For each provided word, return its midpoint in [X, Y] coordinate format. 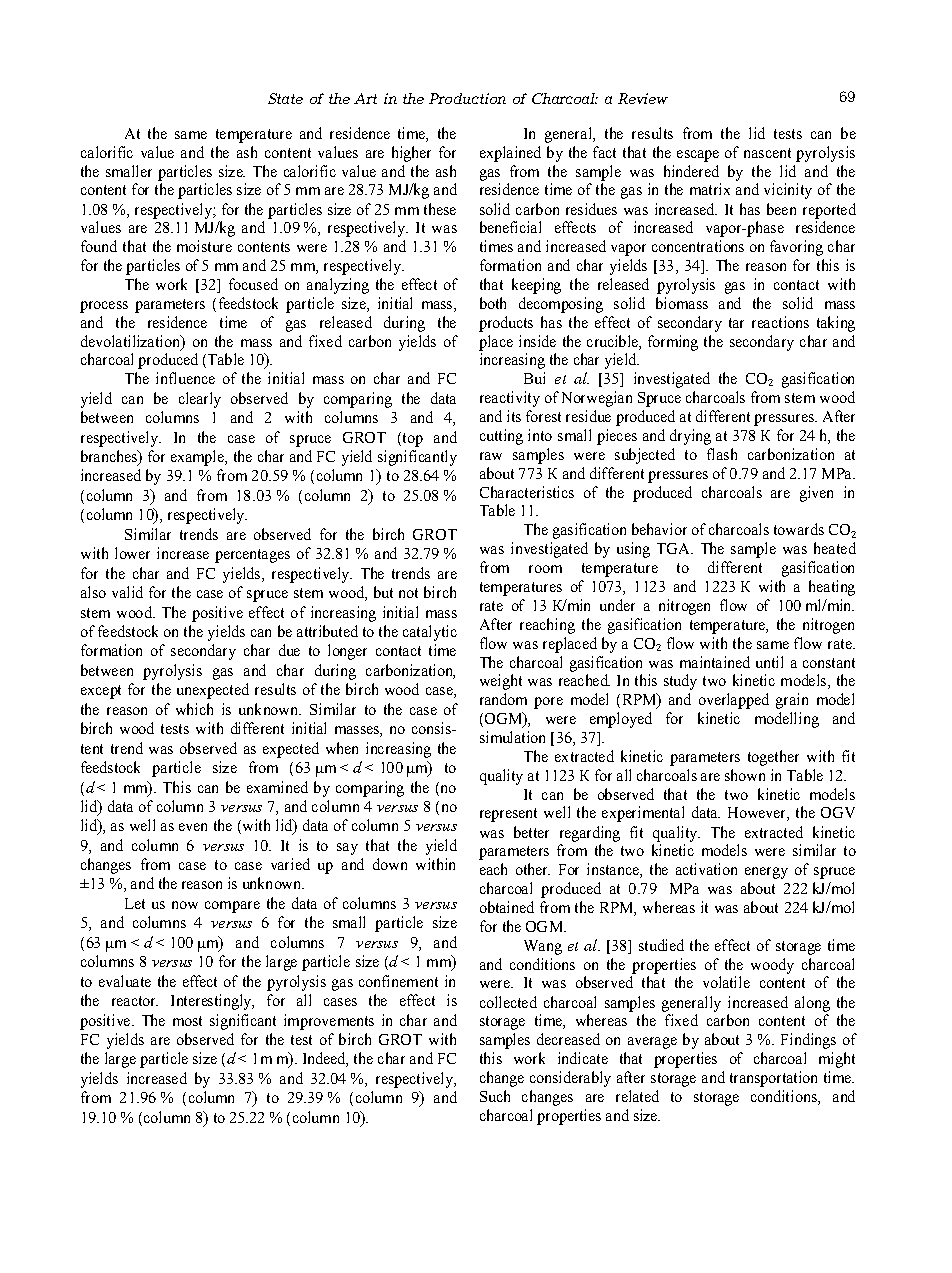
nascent [767, 153]
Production [467, 98]
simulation [512, 737]
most [187, 1021]
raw [491, 456]
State [285, 98]
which [194, 709]
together [773, 758]
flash [722, 454]
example [198, 458]
